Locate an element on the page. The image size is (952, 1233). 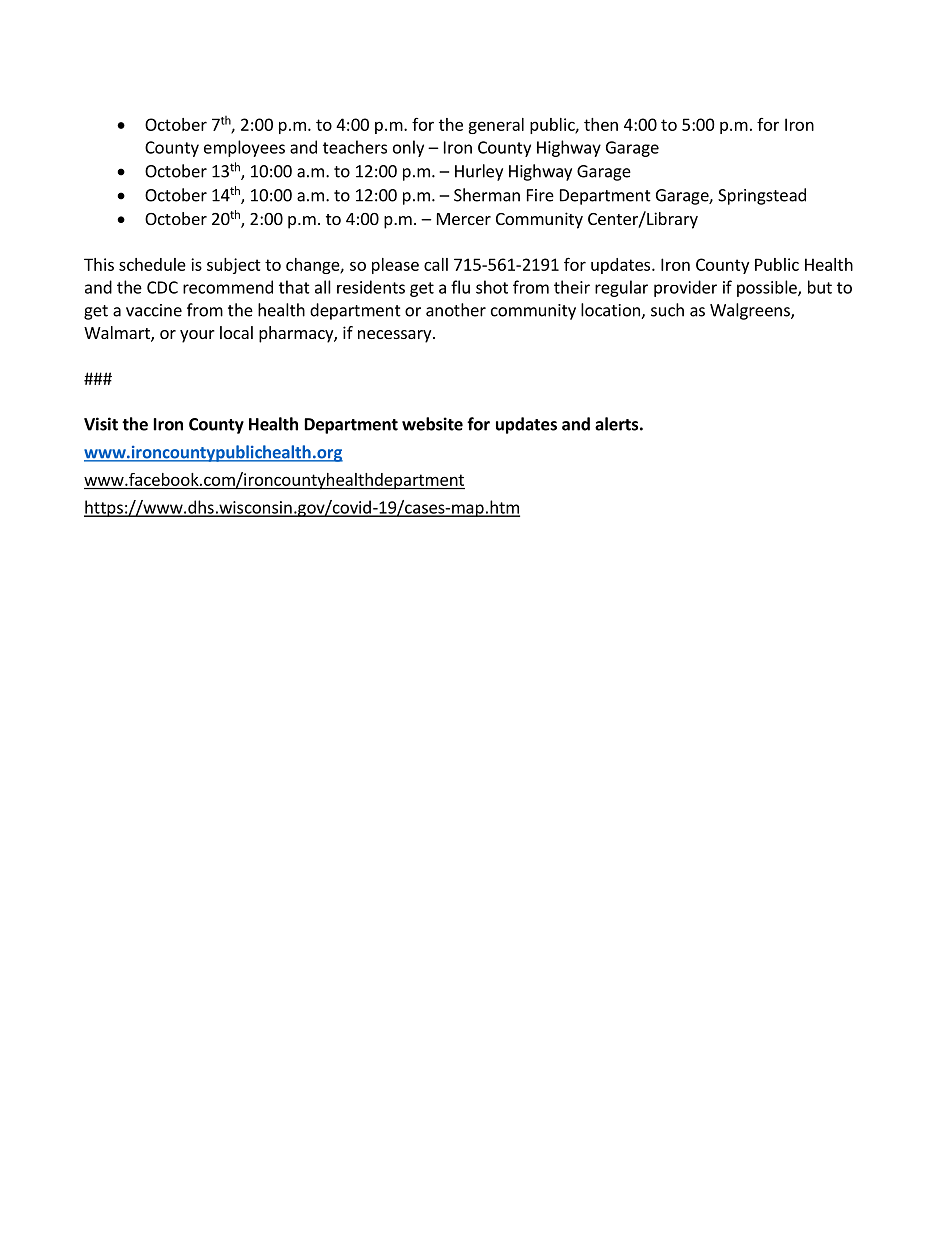
Visit is located at coordinates (101, 424).
